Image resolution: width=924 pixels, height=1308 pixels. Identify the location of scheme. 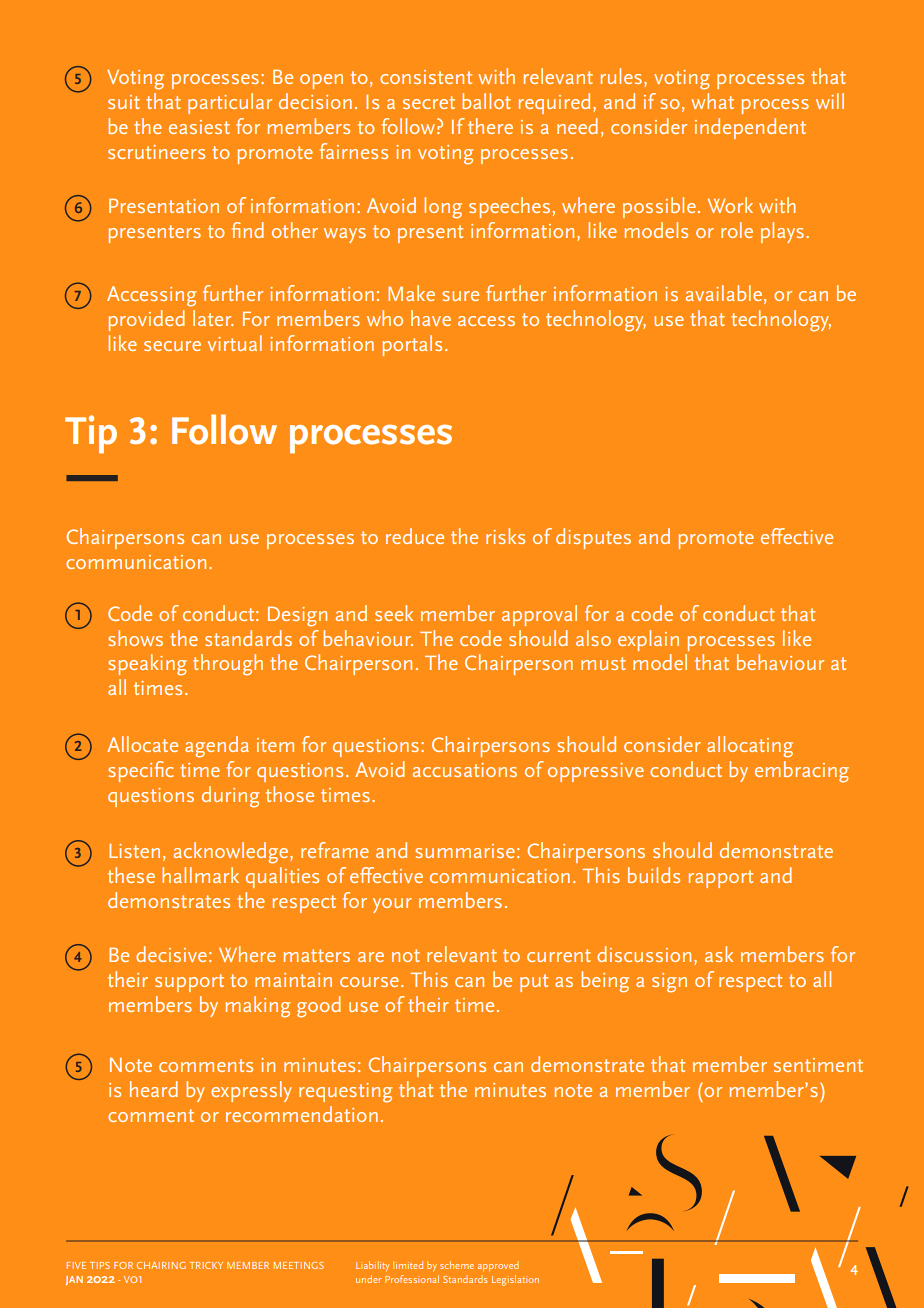
(457, 1265).
